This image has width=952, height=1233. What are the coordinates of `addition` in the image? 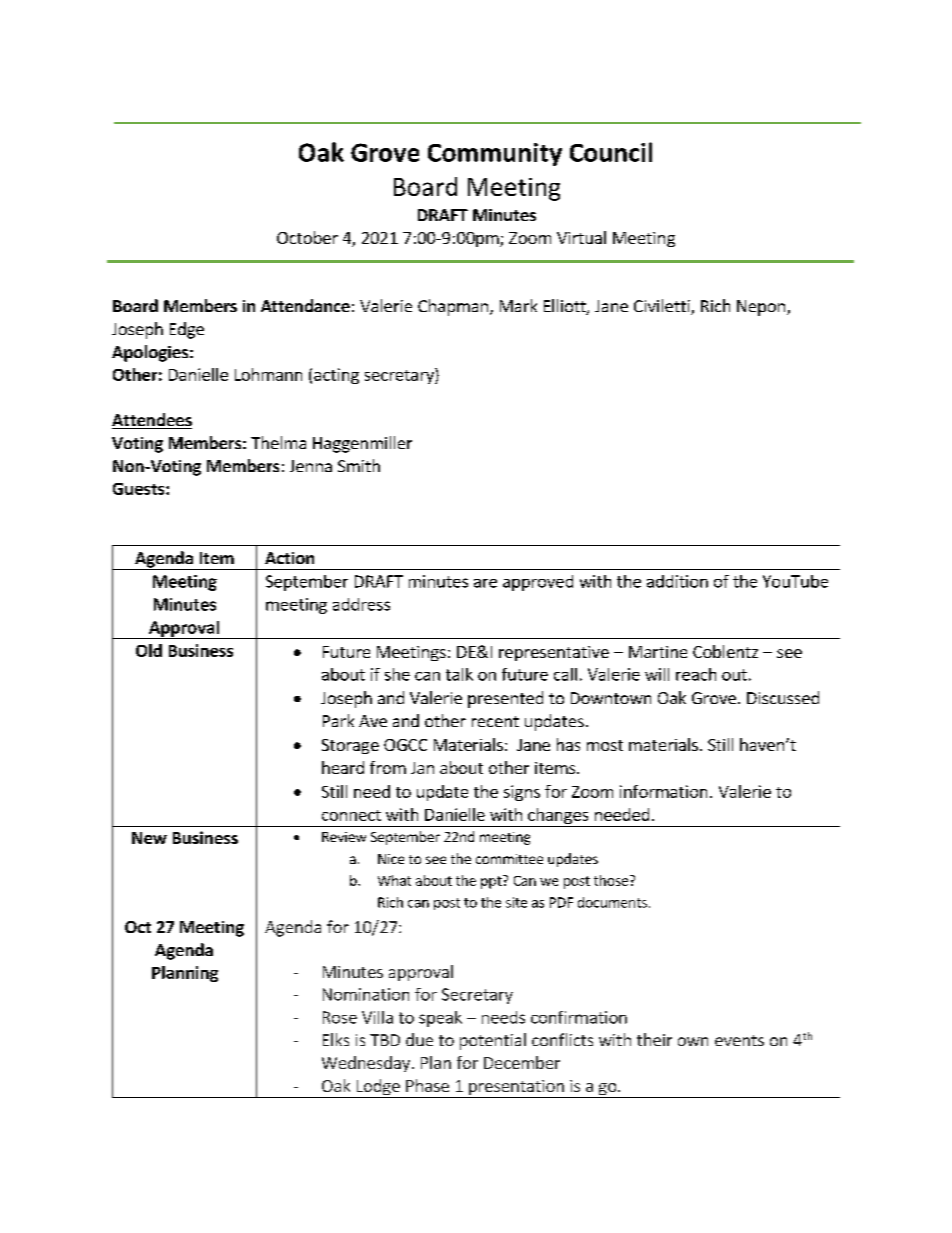 It's located at (677, 581).
